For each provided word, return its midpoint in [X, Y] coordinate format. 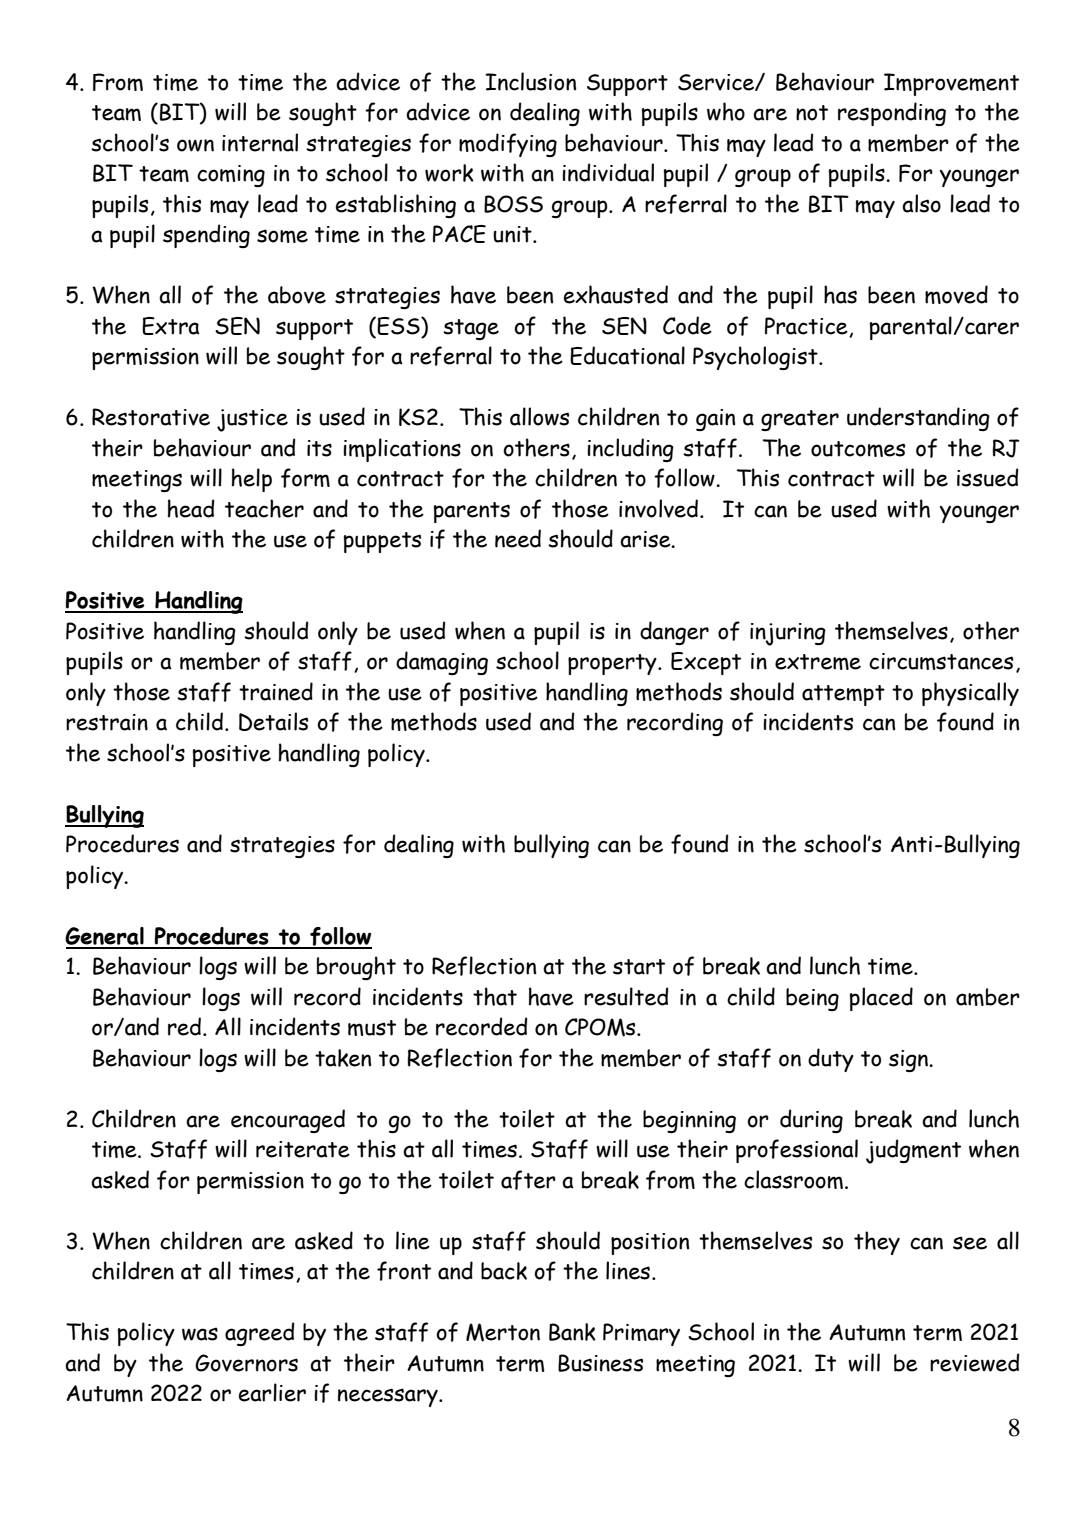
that [495, 996]
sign [909, 1061]
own [195, 145]
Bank [572, 1332]
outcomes [858, 449]
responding [892, 114]
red [184, 1026]
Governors [246, 1363]
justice [252, 420]
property [613, 664]
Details [273, 721]
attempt [843, 695]
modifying [508, 145]
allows [539, 416]
